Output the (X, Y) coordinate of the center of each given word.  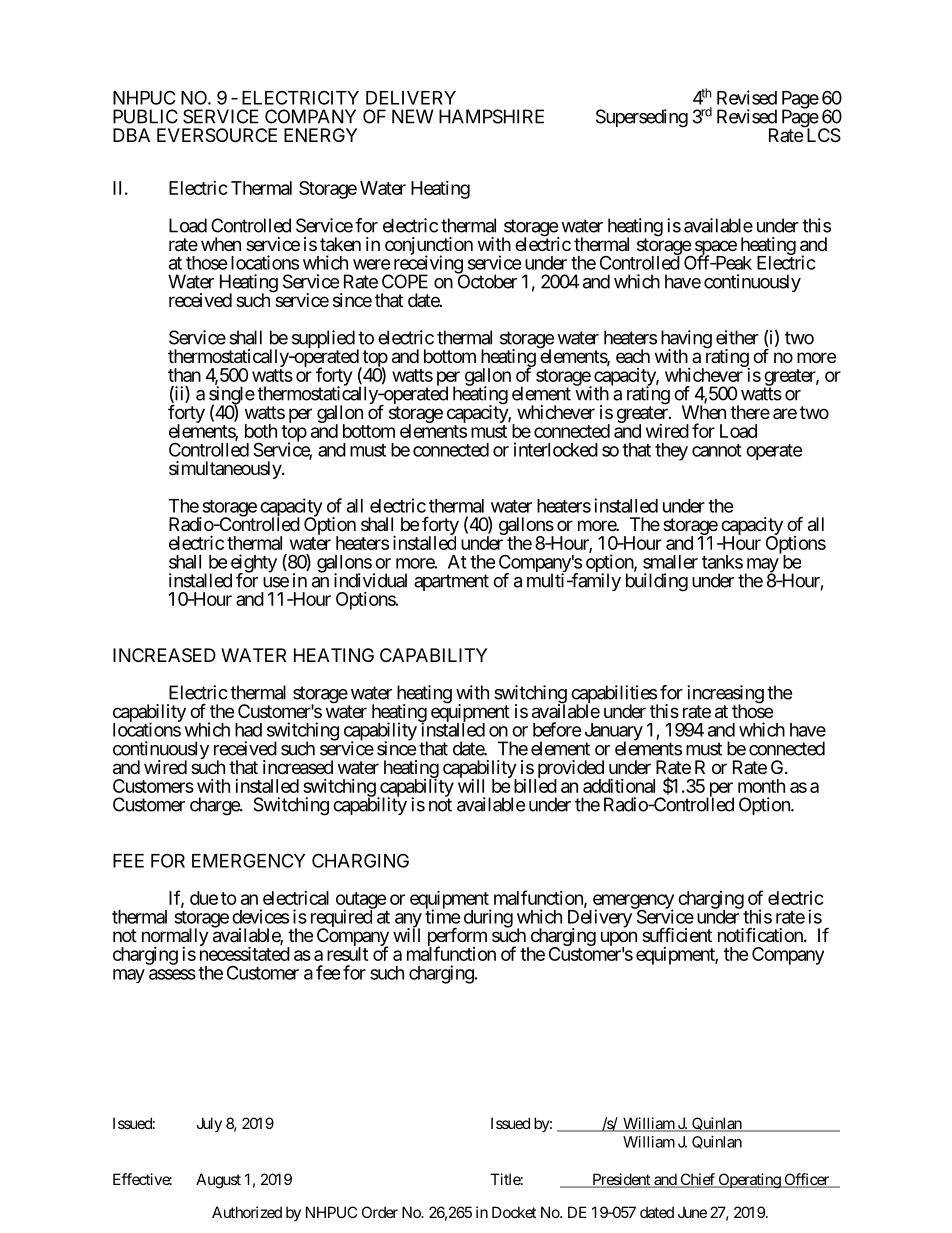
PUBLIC (145, 116)
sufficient (677, 934)
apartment (451, 582)
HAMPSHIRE (491, 116)
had (248, 730)
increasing (725, 695)
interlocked (556, 449)
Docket (514, 1212)
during (488, 918)
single (232, 396)
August (218, 1181)
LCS (822, 135)
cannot (717, 450)
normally (175, 938)
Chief (697, 1180)
